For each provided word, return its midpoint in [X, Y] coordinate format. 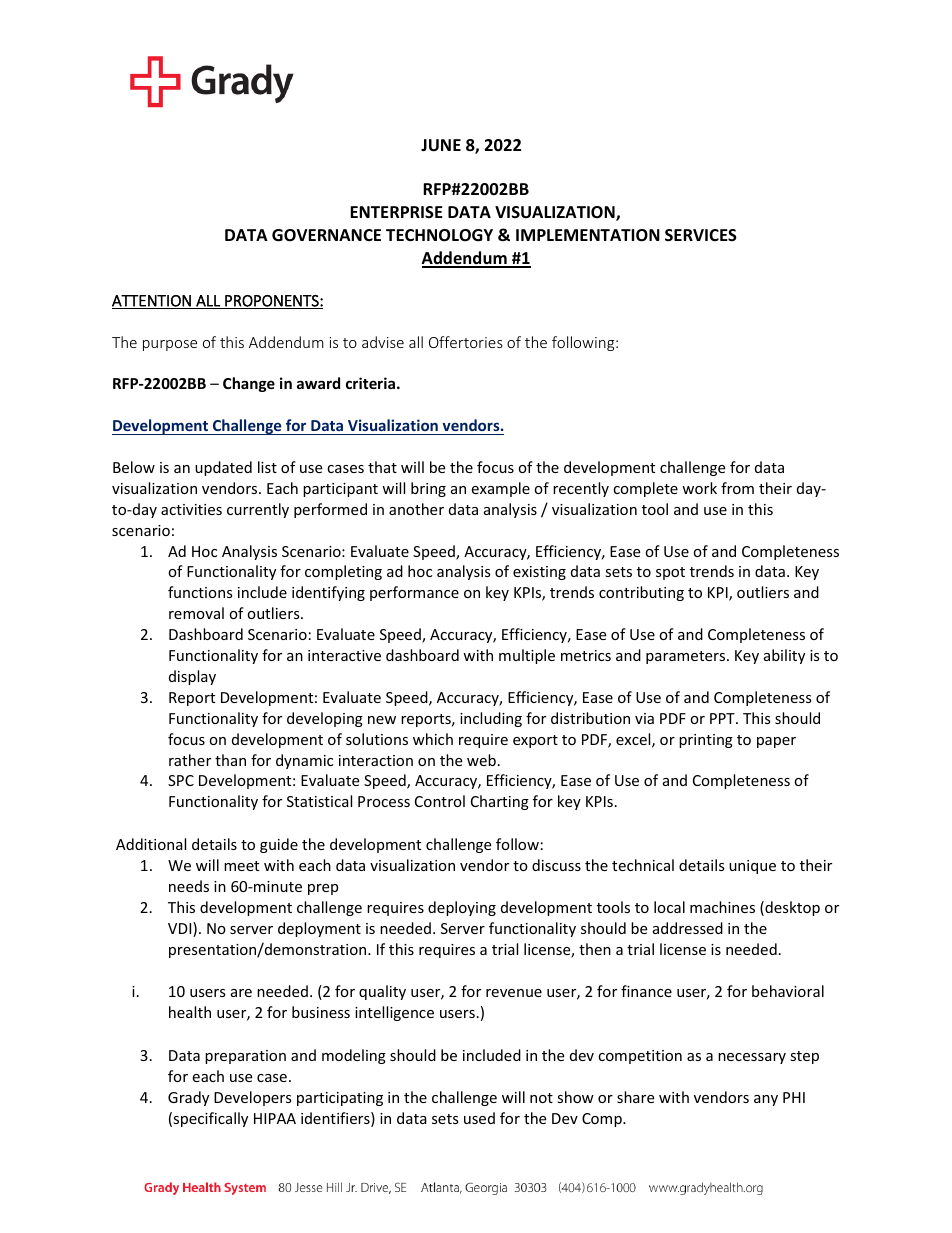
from [737, 488]
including [491, 719]
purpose [170, 345]
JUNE [441, 145]
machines [722, 907]
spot [670, 573]
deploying [462, 908]
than [230, 760]
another [416, 509]
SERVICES [701, 235]
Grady [188, 1098]
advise [383, 342]
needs [189, 886]
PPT [723, 718]
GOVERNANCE [326, 235]
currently [258, 510]
